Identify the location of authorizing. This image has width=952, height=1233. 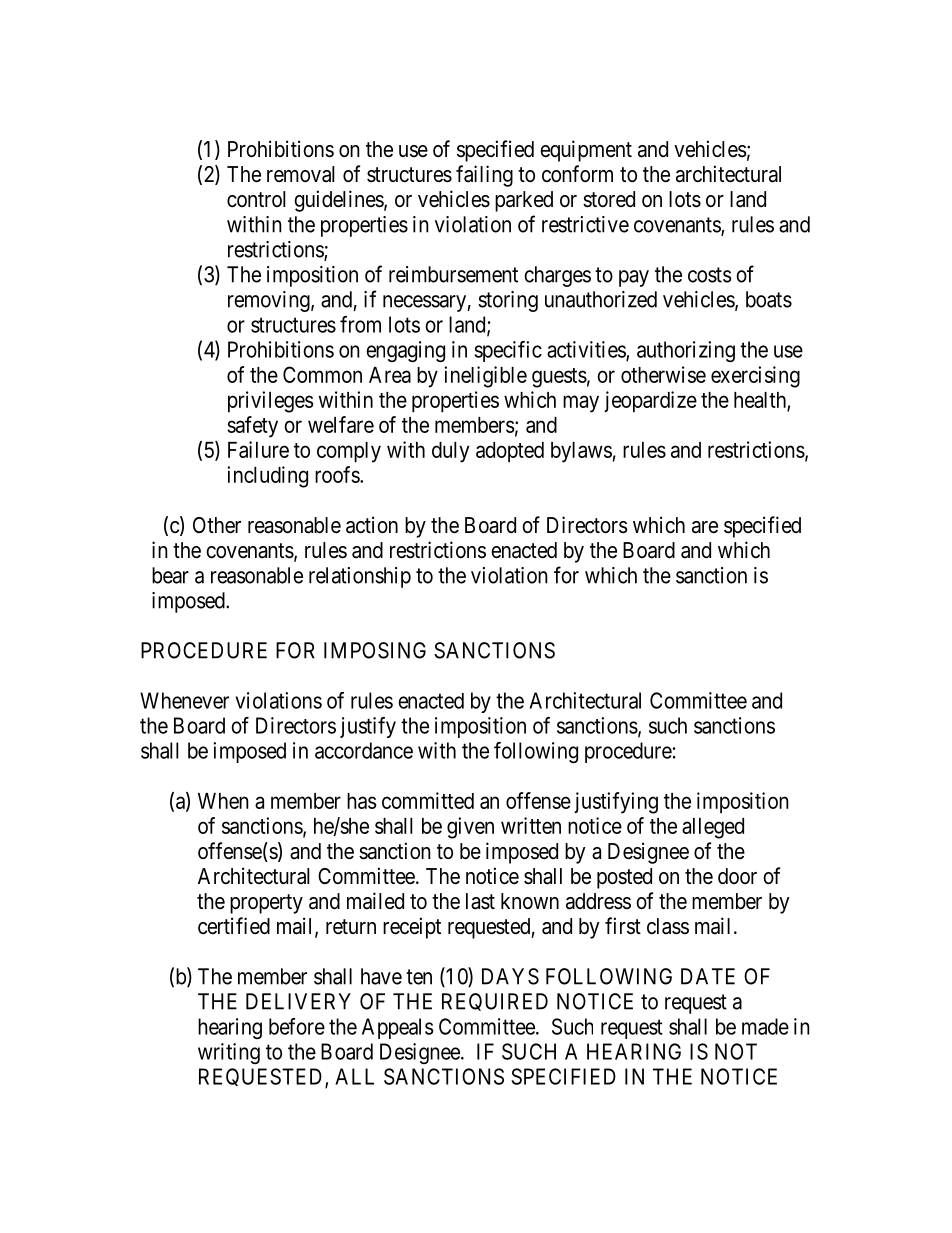
(686, 351).
